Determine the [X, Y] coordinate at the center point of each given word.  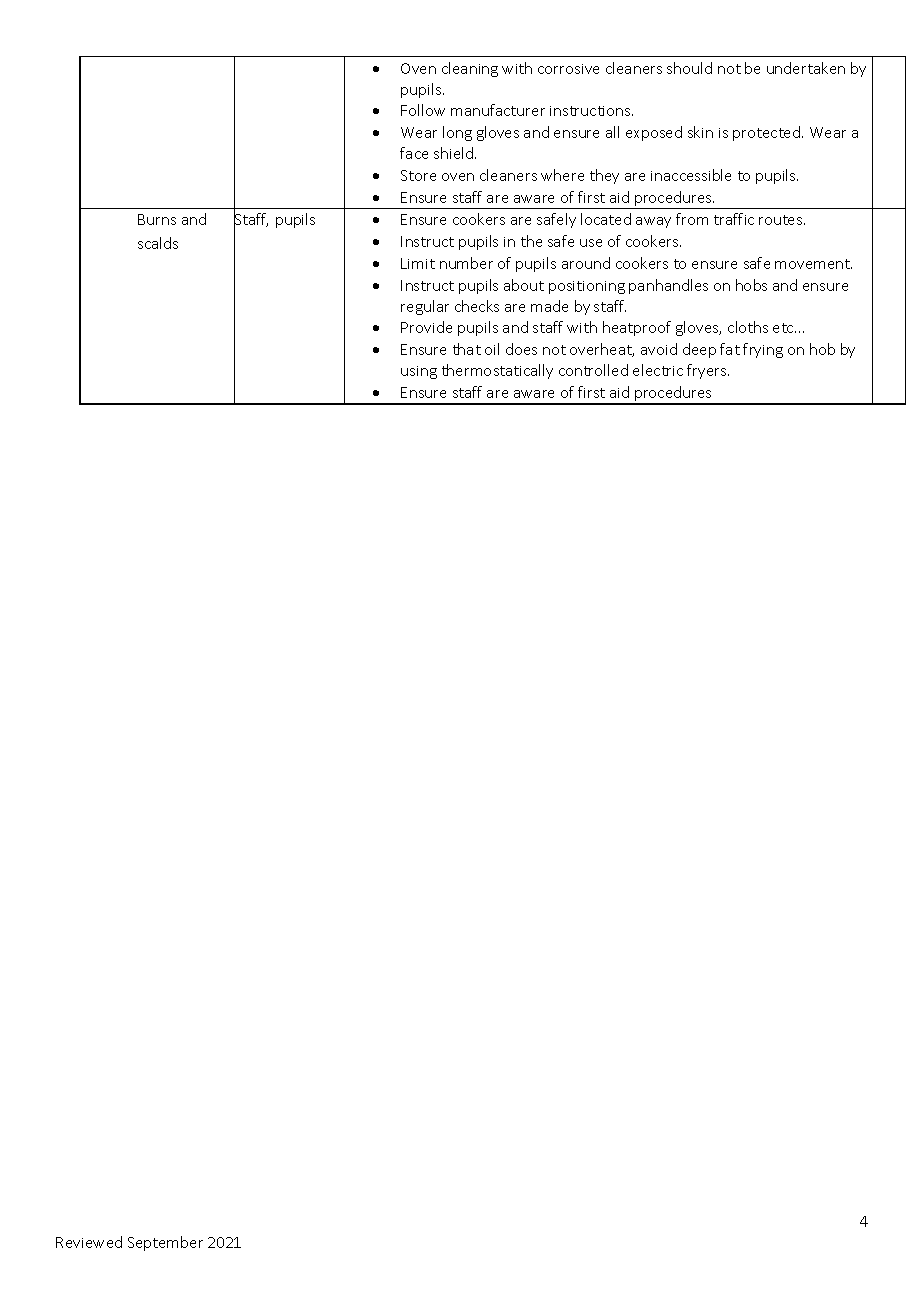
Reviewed [89, 1242]
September [165, 1243]
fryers [708, 371]
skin [700, 132]
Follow [423, 110]
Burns [157, 219]
